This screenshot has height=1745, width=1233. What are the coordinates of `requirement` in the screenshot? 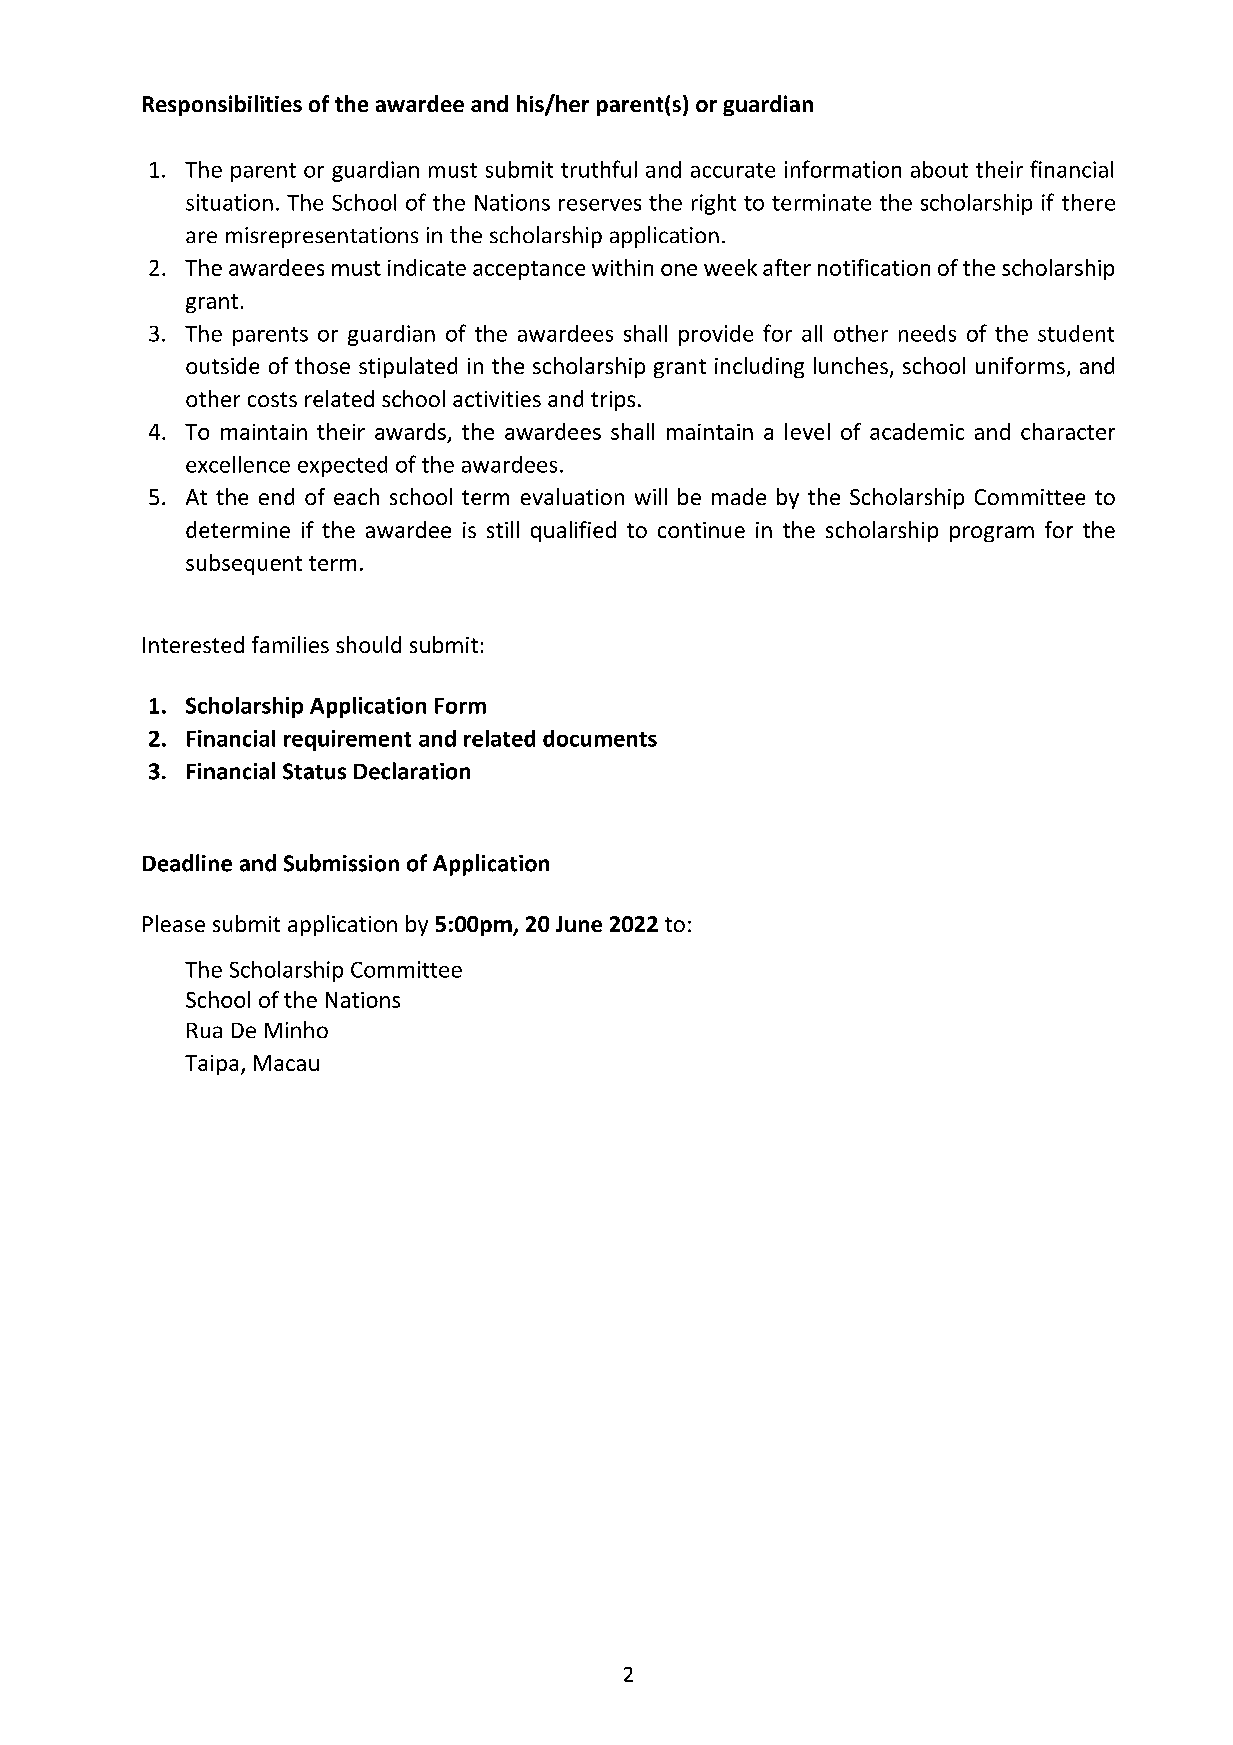 It's located at (347, 740).
